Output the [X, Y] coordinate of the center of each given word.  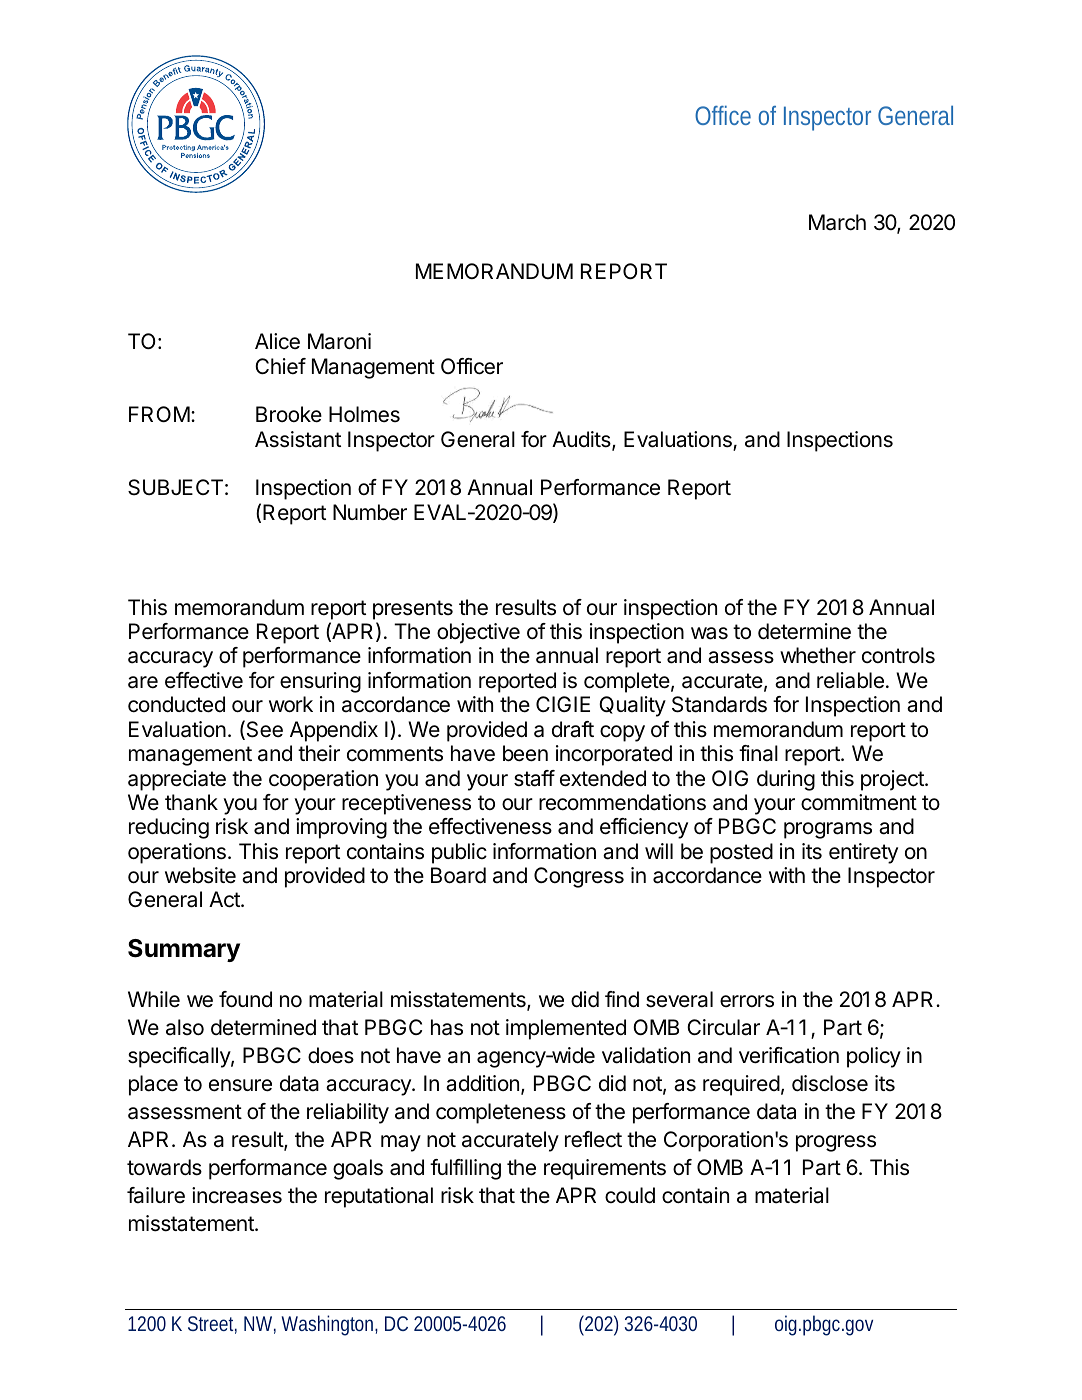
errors [747, 1001]
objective [478, 633]
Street [212, 1325]
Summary [184, 950]
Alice [277, 341]
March [837, 222]
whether [818, 655]
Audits [582, 440]
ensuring [320, 682]
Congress [579, 877]
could [630, 1195]
